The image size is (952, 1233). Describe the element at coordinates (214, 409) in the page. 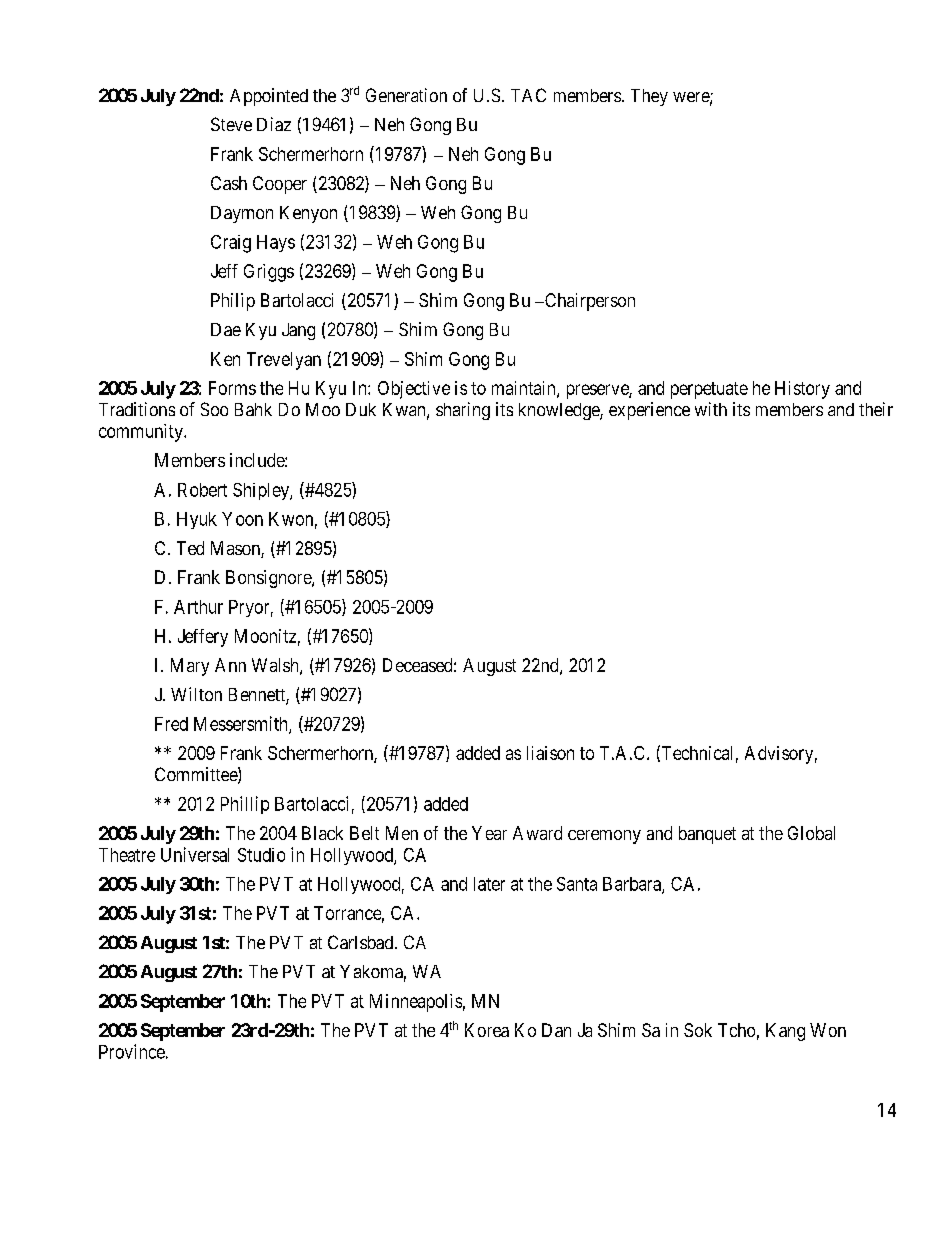

I see `Soo` at that location.
